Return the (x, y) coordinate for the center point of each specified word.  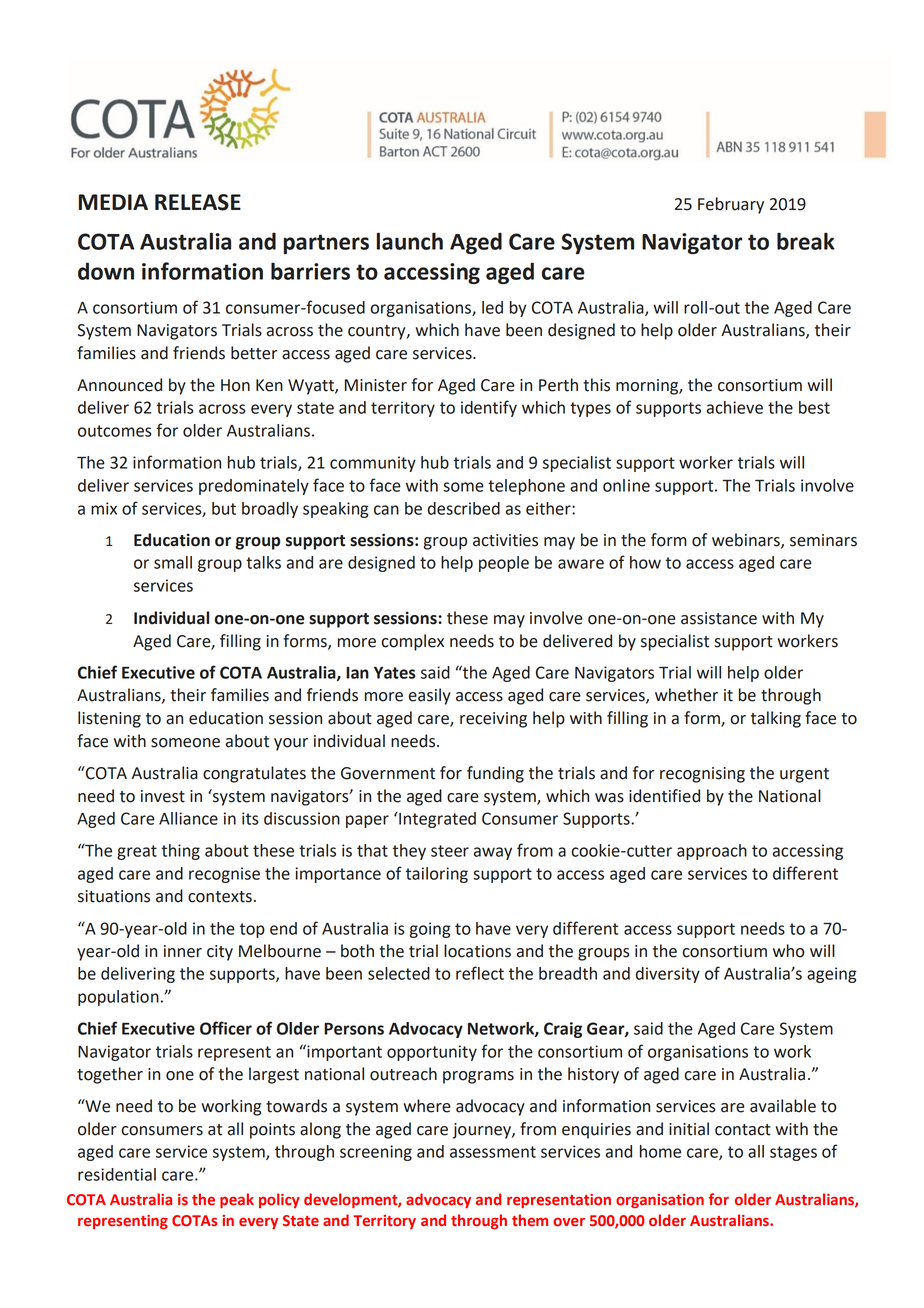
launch (410, 241)
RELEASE (198, 202)
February (731, 205)
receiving (493, 720)
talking (776, 719)
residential (117, 1174)
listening (109, 719)
